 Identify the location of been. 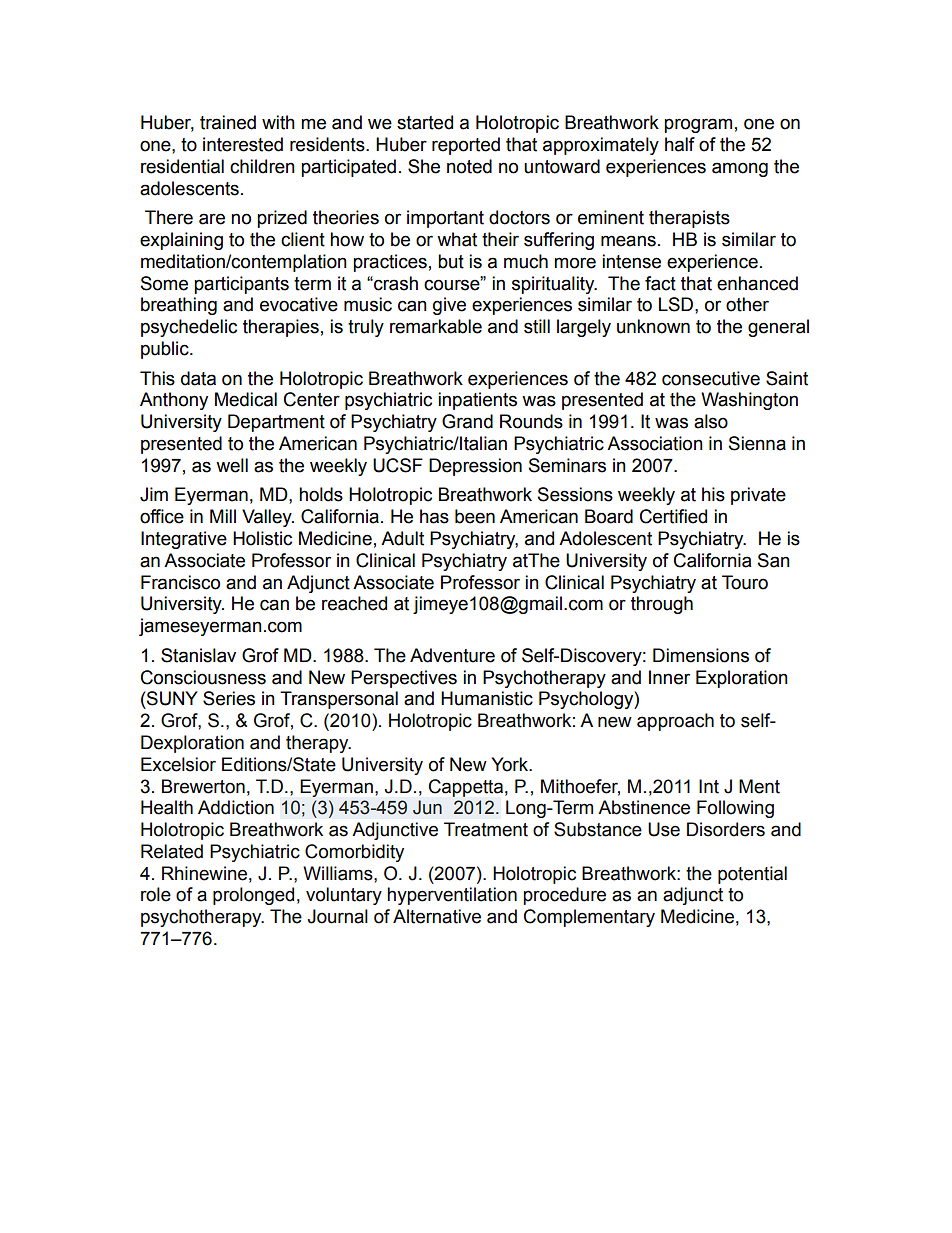
(475, 516).
